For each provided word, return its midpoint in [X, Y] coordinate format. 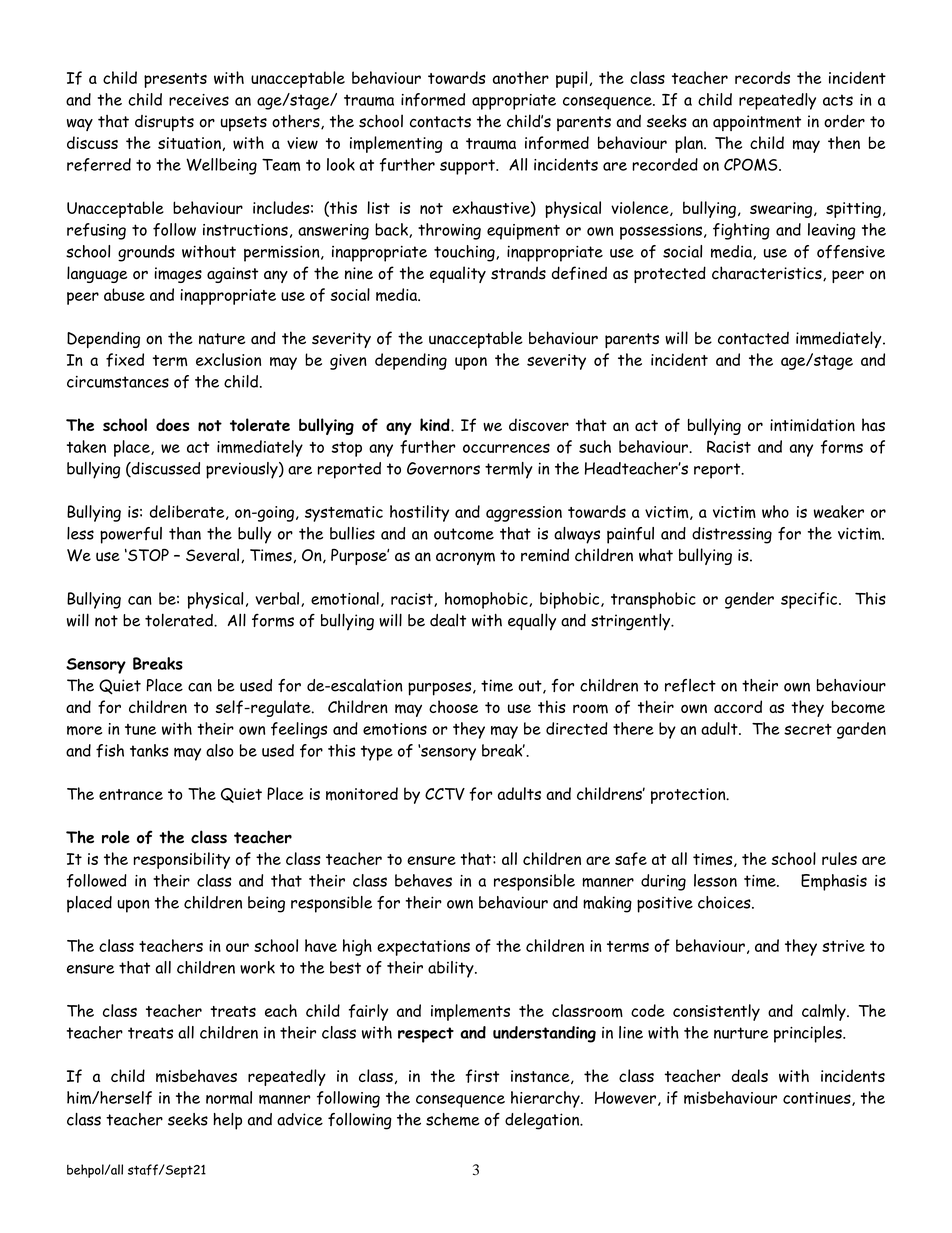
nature [222, 339]
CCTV [445, 794]
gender [749, 600]
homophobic [487, 600]
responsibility [182, 860]
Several [212, 554]
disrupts [164, 123]
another [521, 77]
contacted [753, 338]
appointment [757, 123]
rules [839, 858]
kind [436, 425]
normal [229, 1098]
